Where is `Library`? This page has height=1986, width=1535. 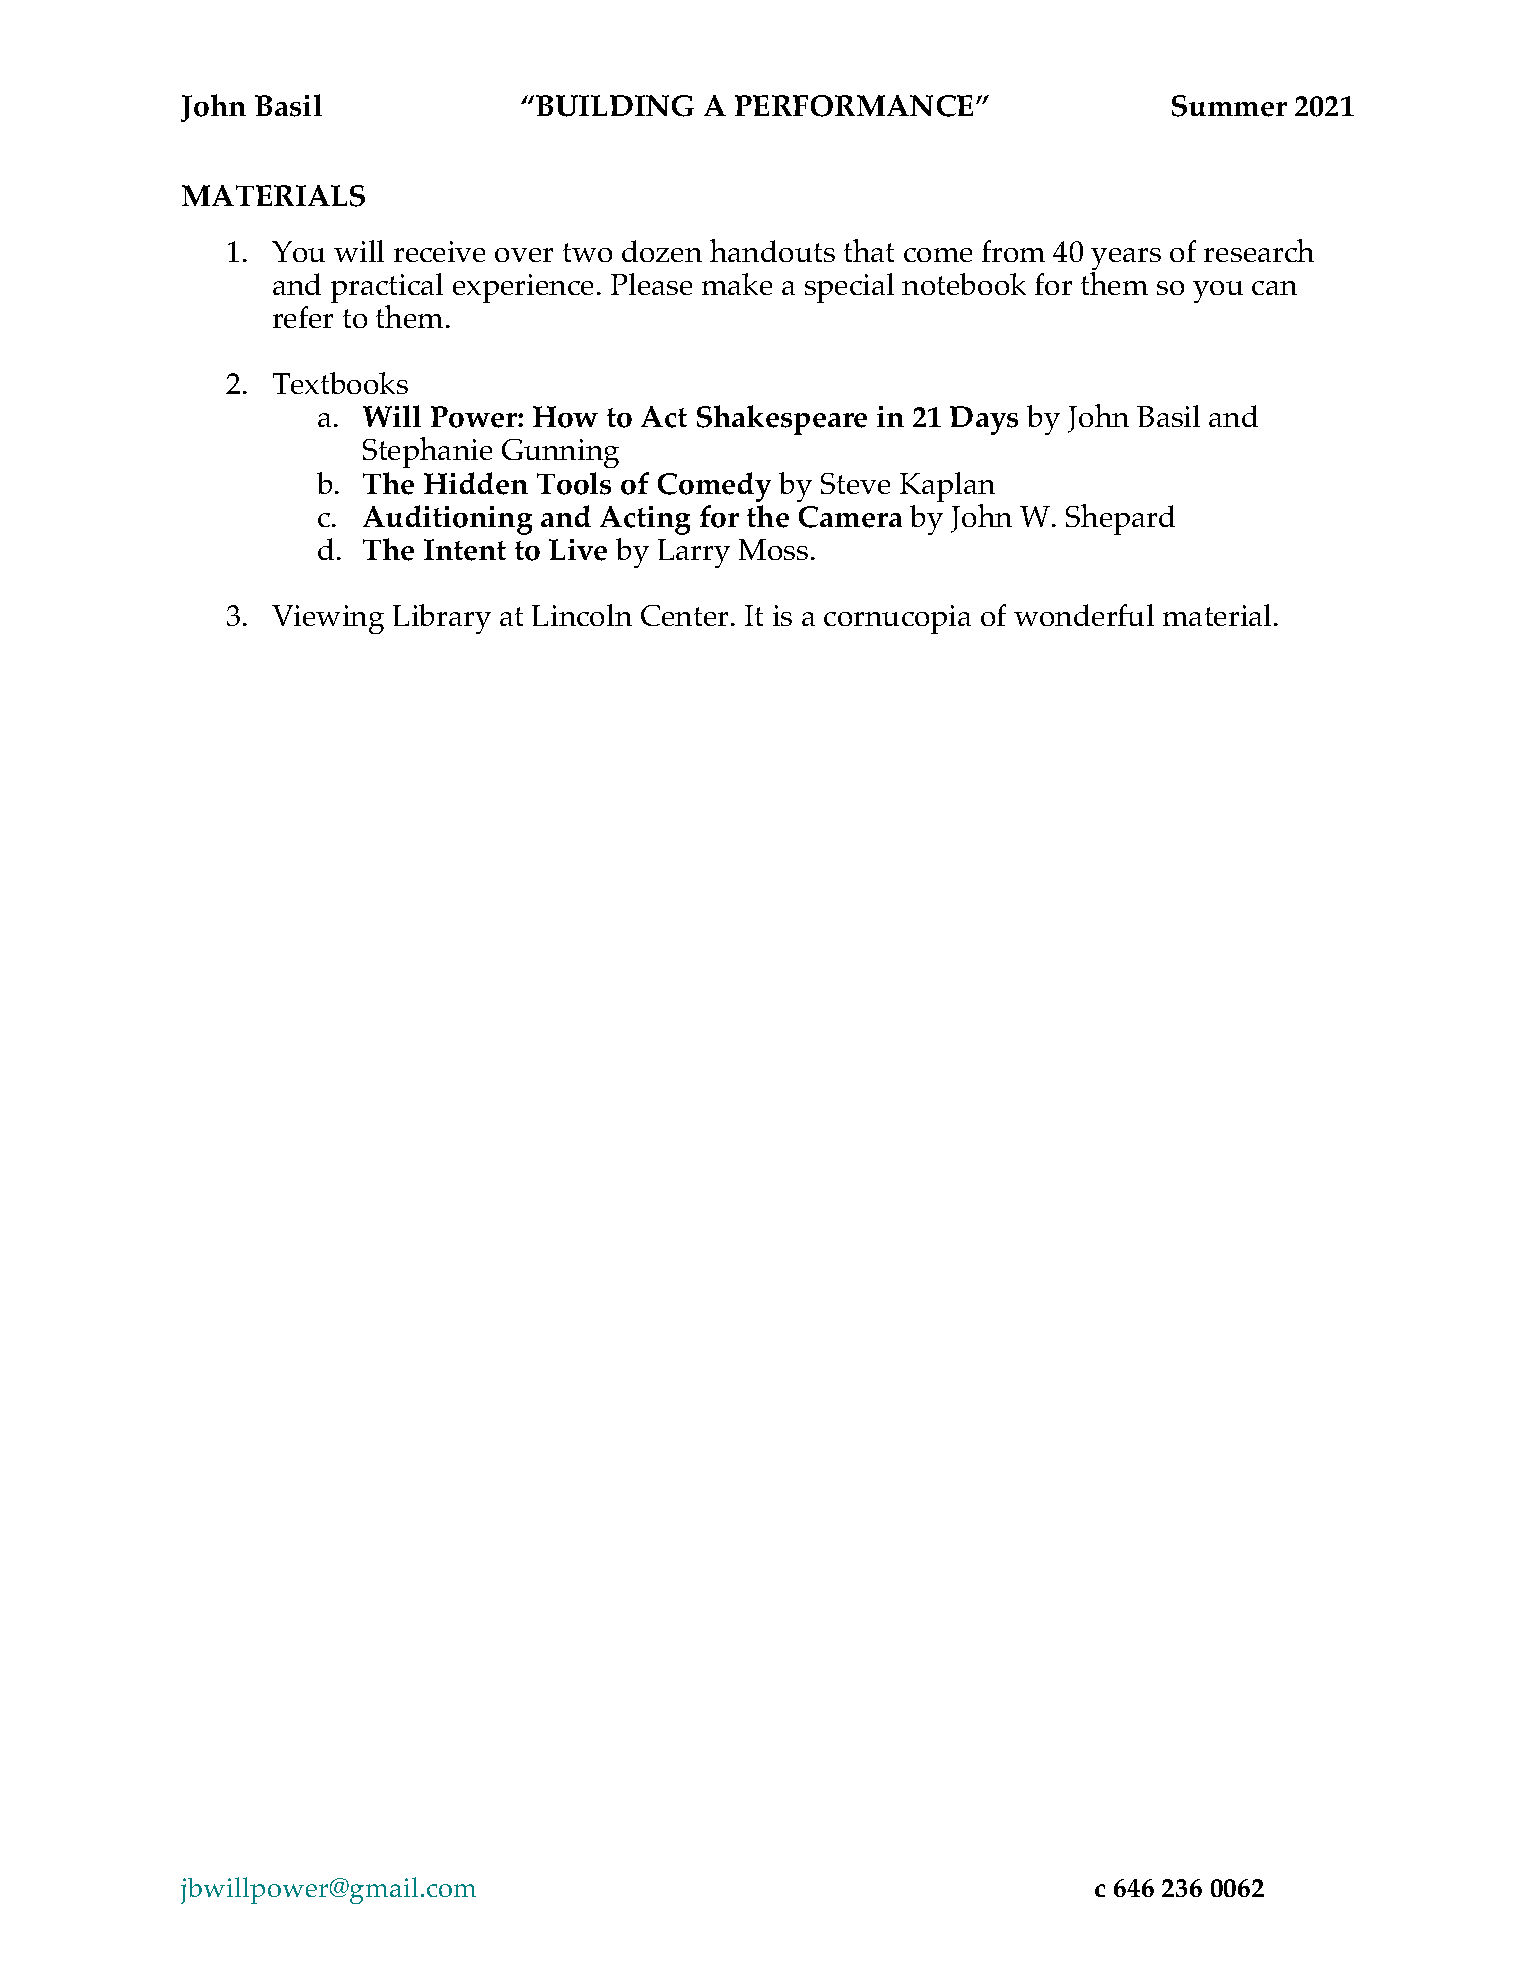 Library is located at coordinates (442, 619).
